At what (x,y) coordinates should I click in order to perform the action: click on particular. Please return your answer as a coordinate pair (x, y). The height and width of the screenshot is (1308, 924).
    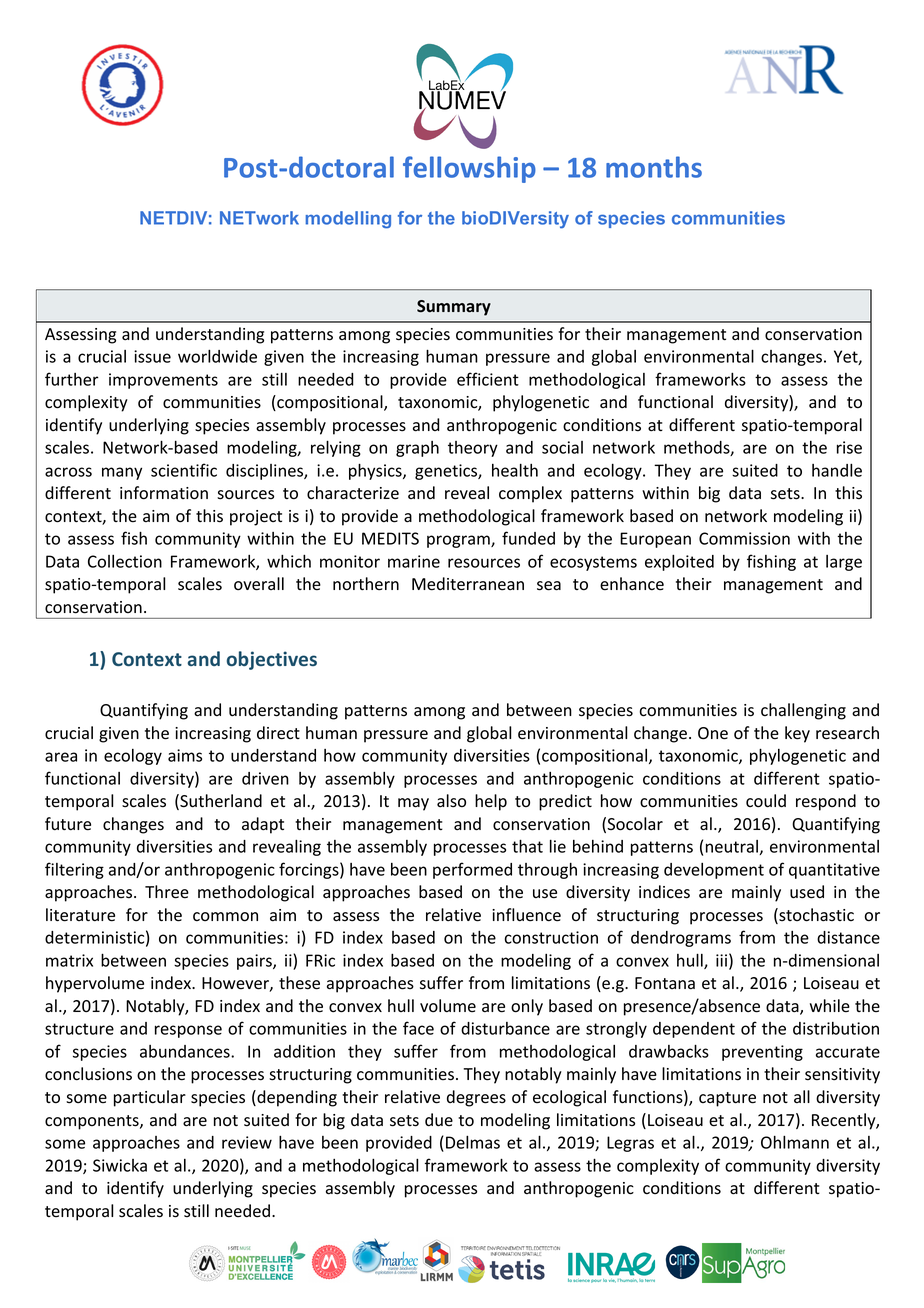
    Looking at the image, I should click on (150, 1098).
